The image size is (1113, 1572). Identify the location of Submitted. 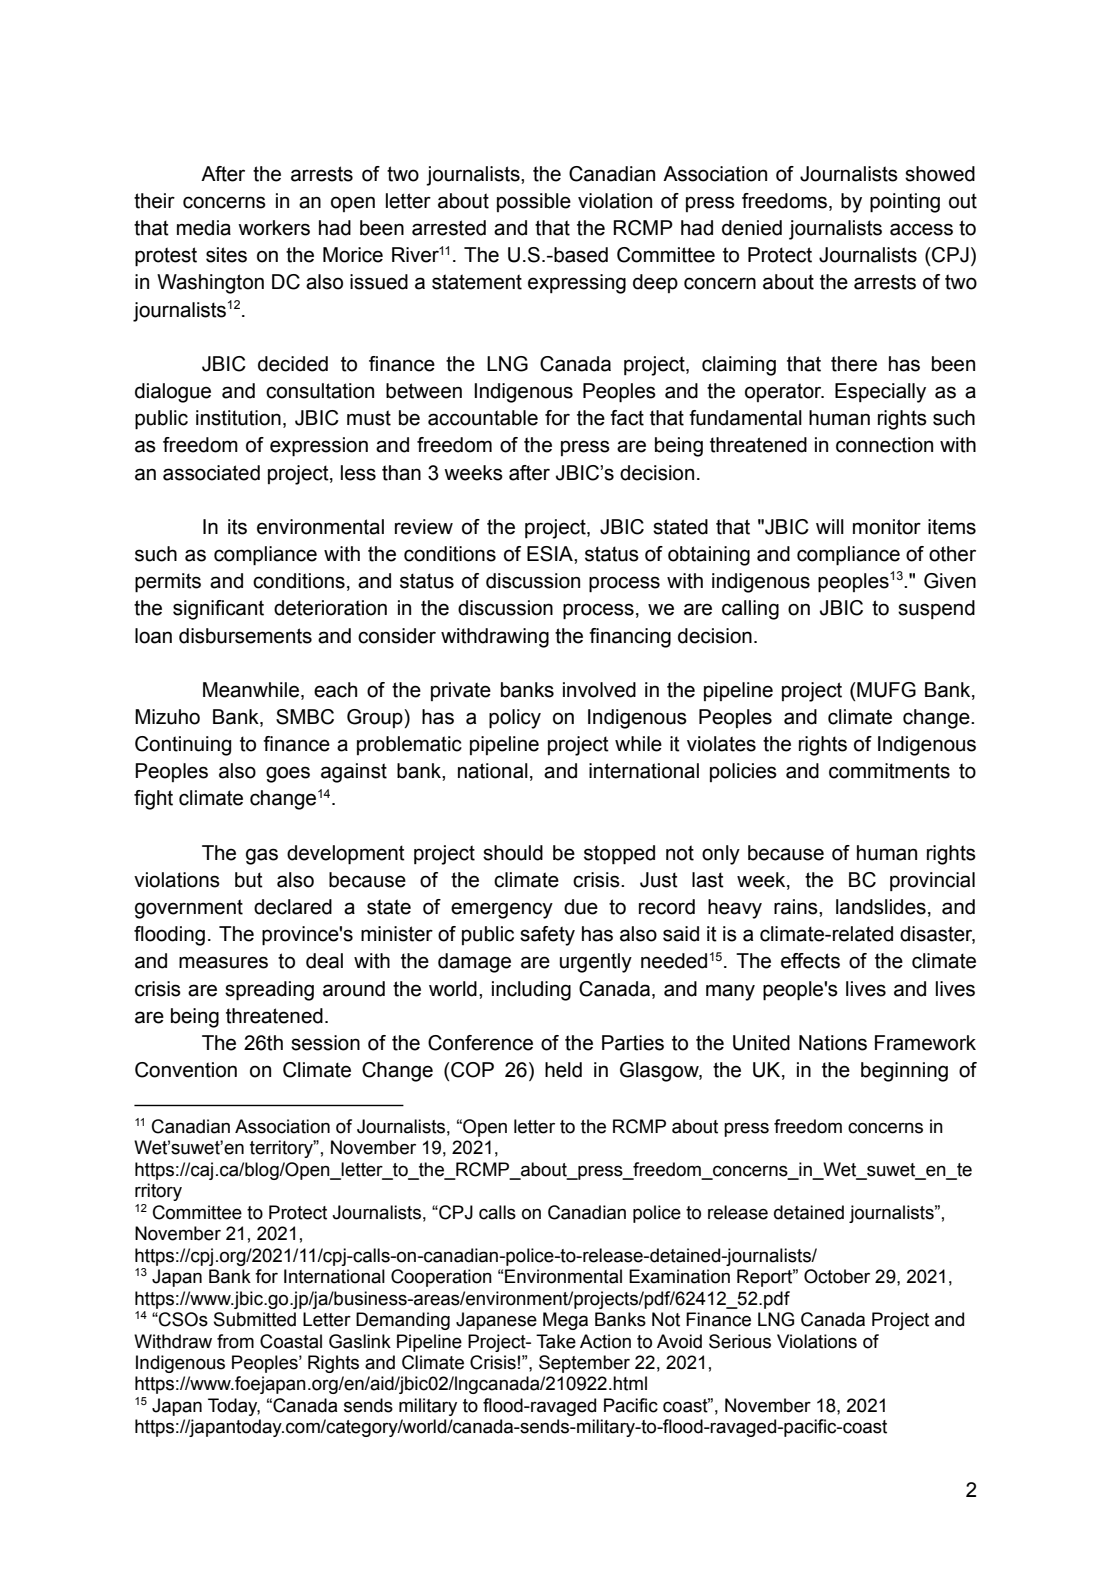
(255, 1319).
